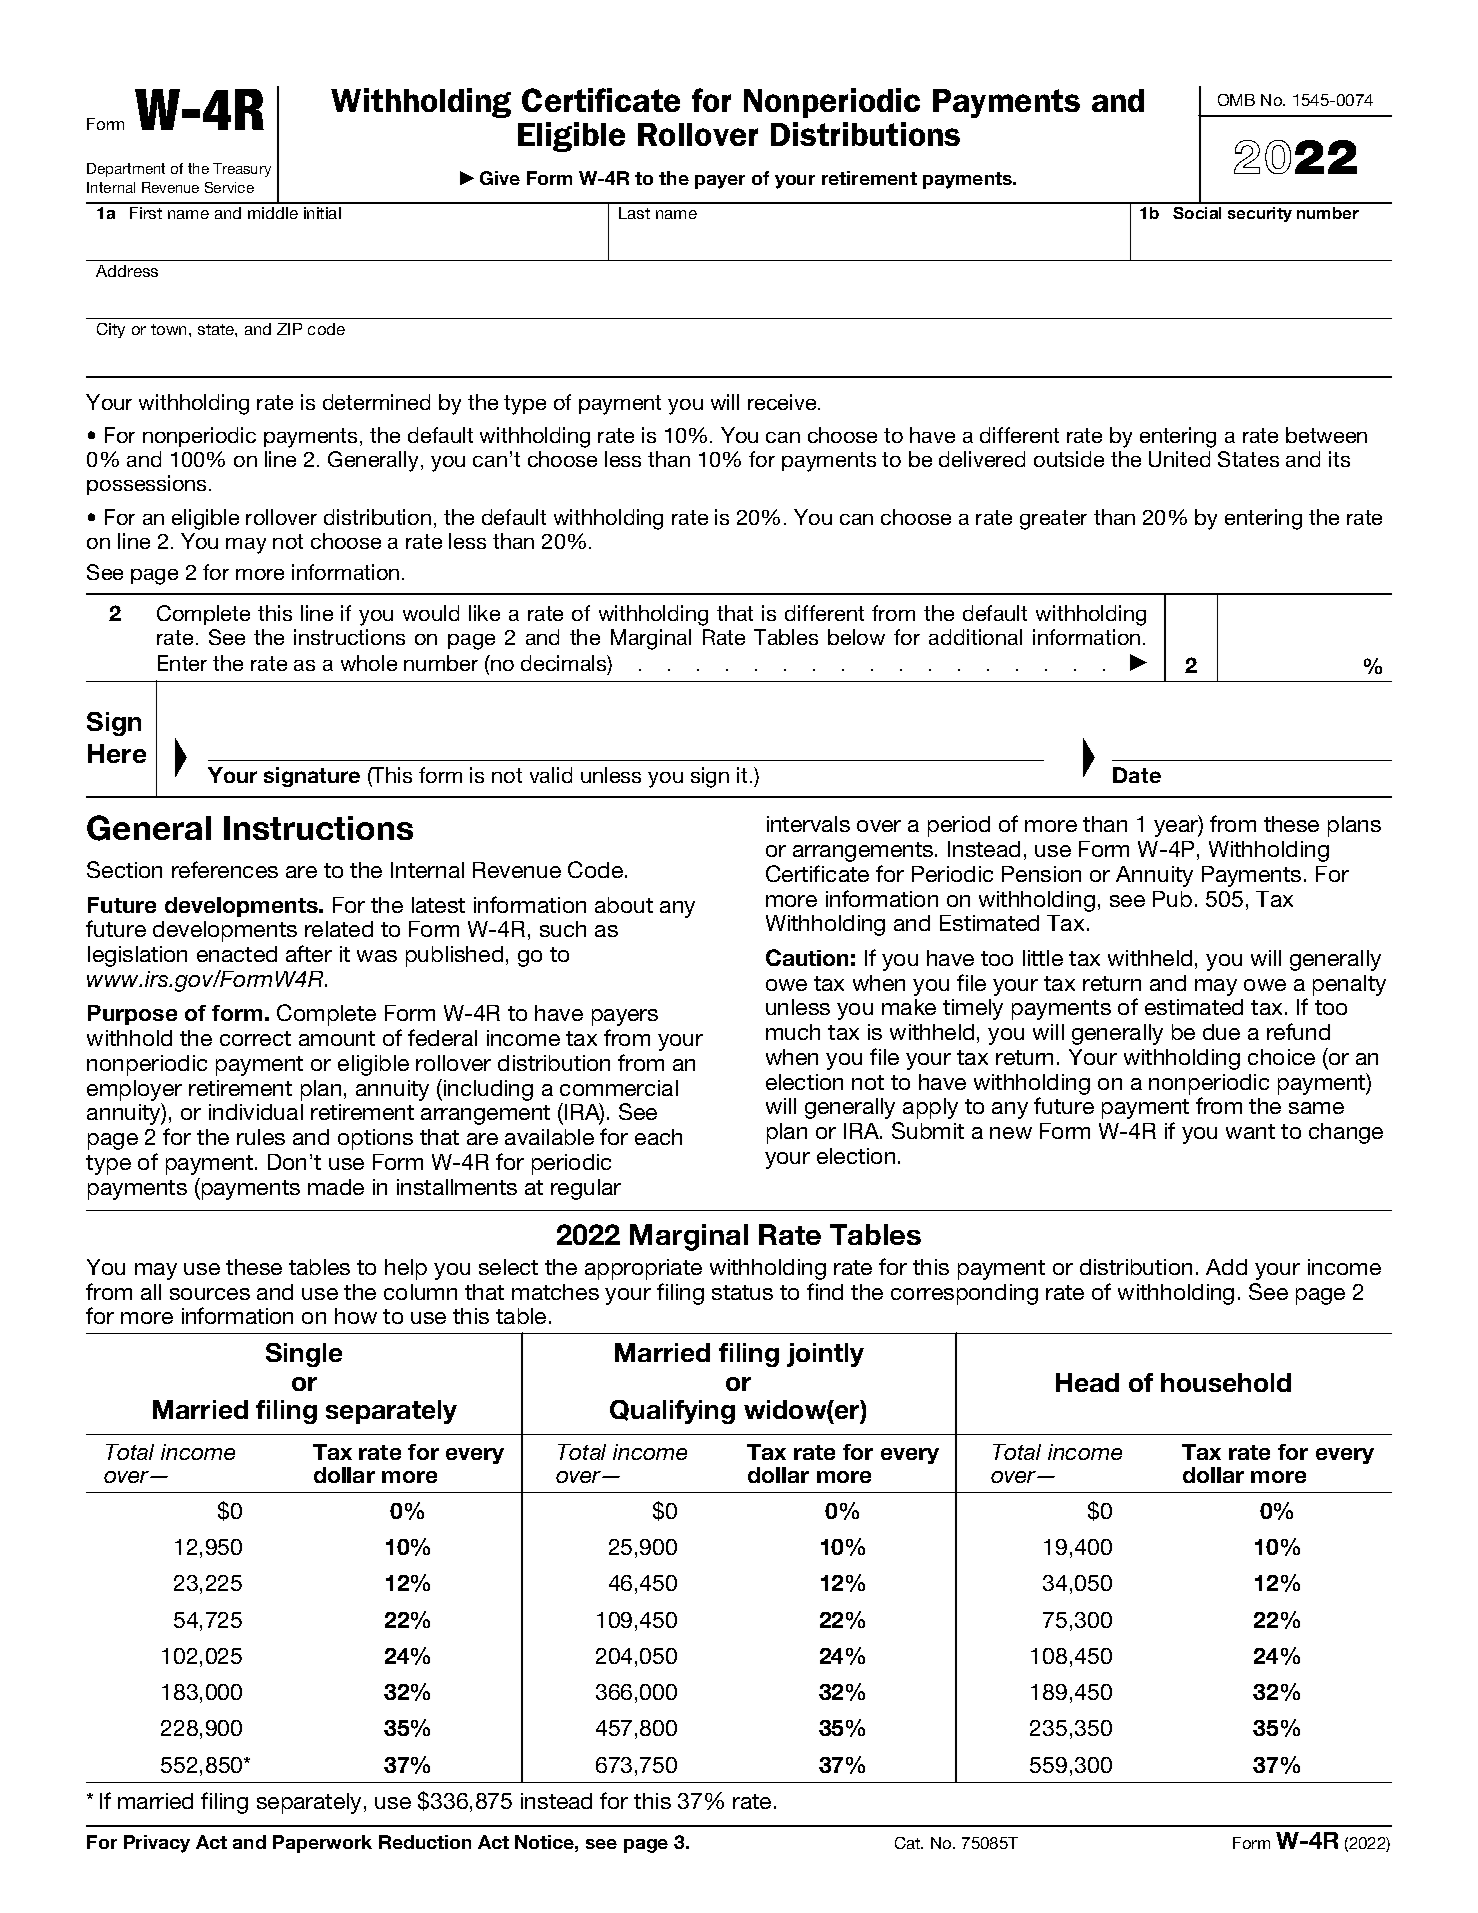 This screenshot has height=1913, width=1478. I want to click on Paperwork, so click(322, 1844).
